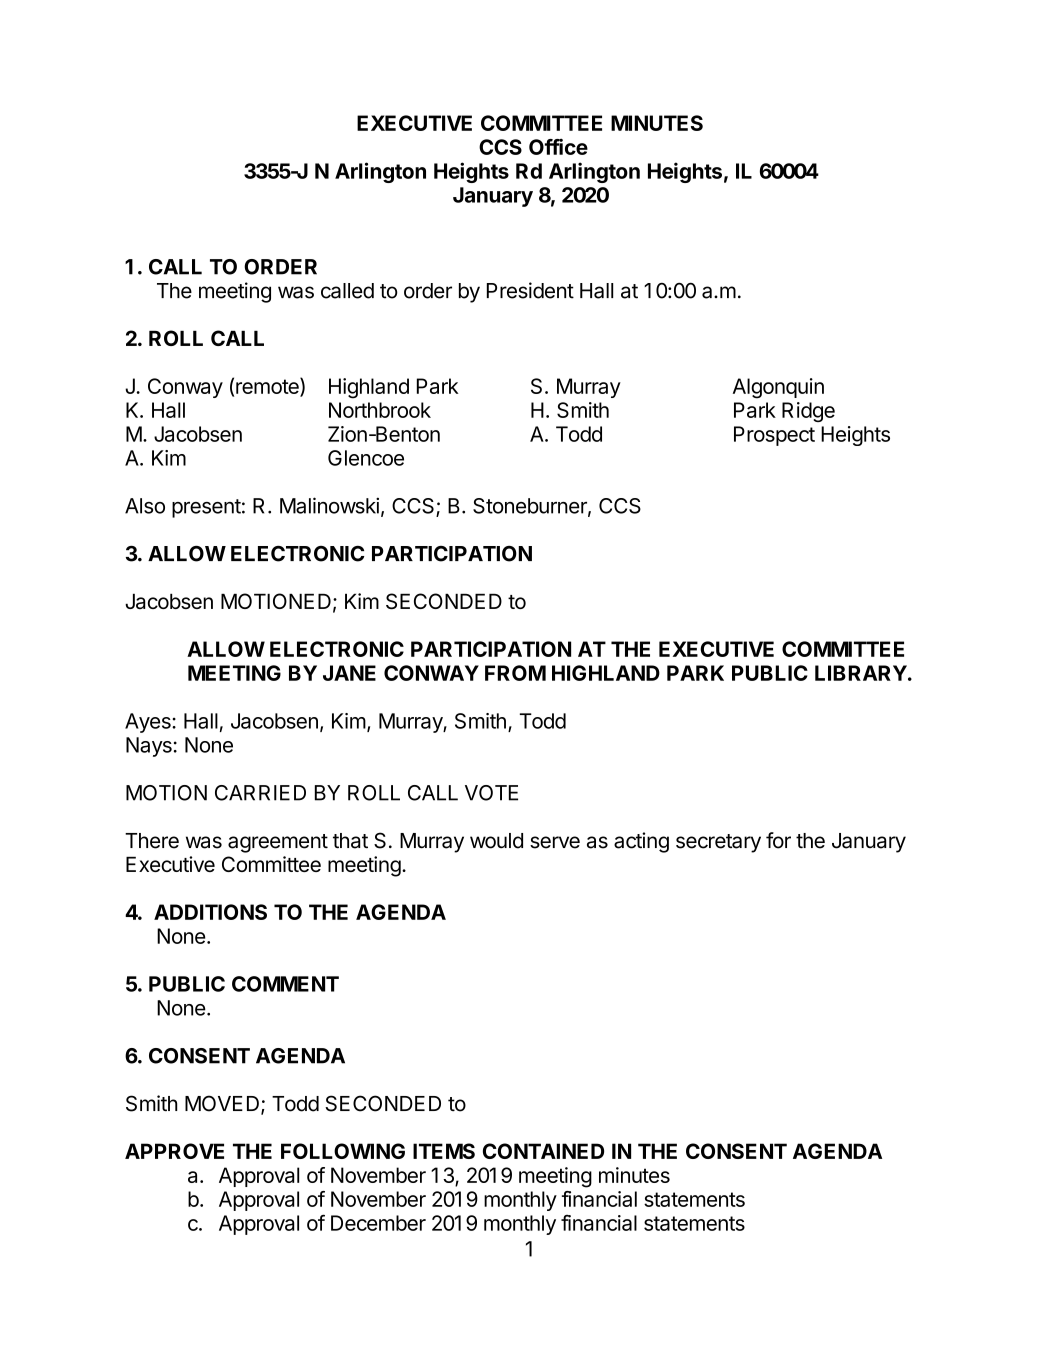 The width and height of the image is (1060, 1372). What do you see at coordinates (174, 1151) in the image?
I see `APPROVE` at bounding box center [174, 1151].
